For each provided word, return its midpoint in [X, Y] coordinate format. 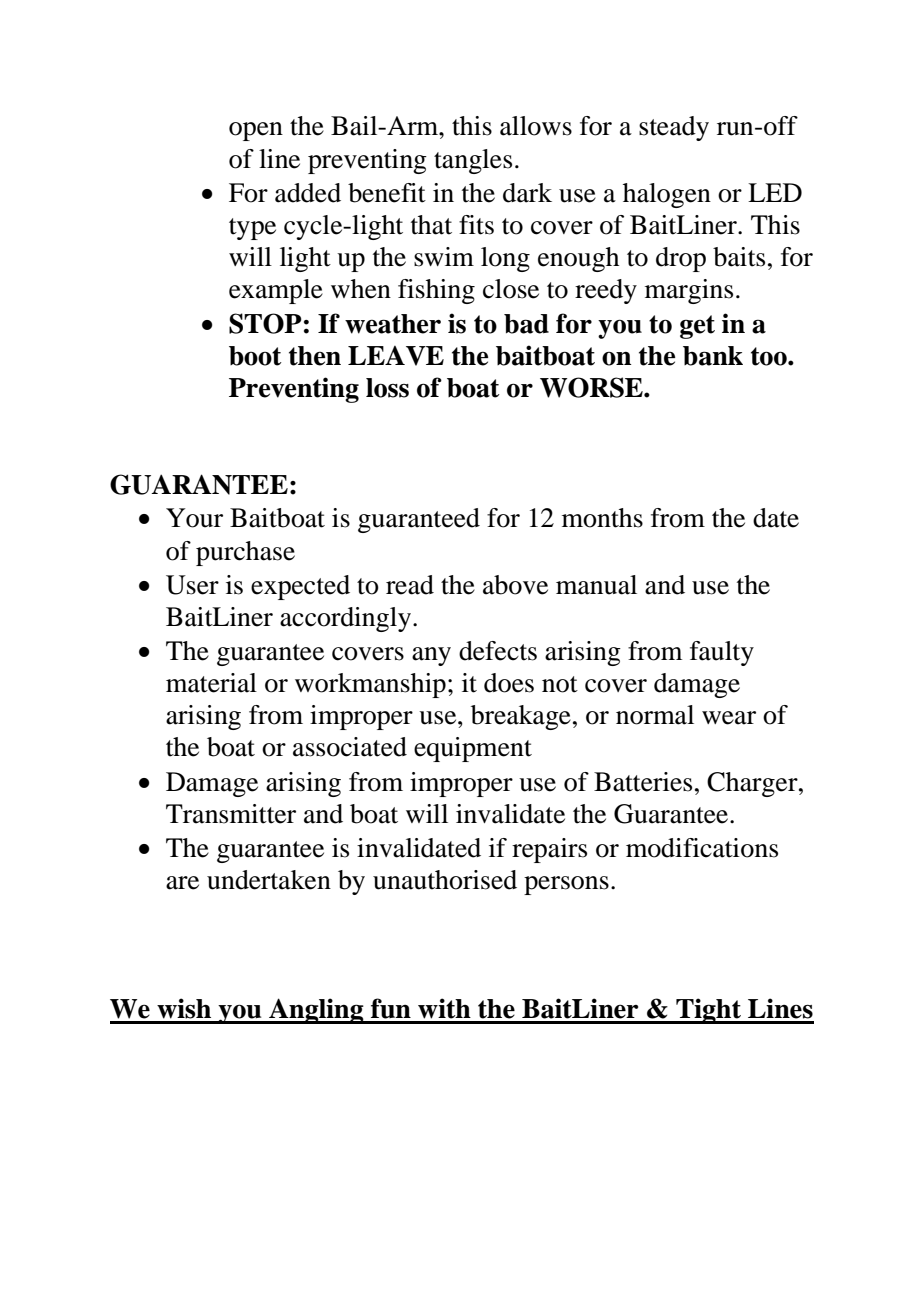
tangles [473, 161]
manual [596, 585]
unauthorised [445, 880]
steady [674, 128]
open [256, 131]
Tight [708, 1011]
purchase [245, 553]
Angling [316, 1011]
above [515, 585]
